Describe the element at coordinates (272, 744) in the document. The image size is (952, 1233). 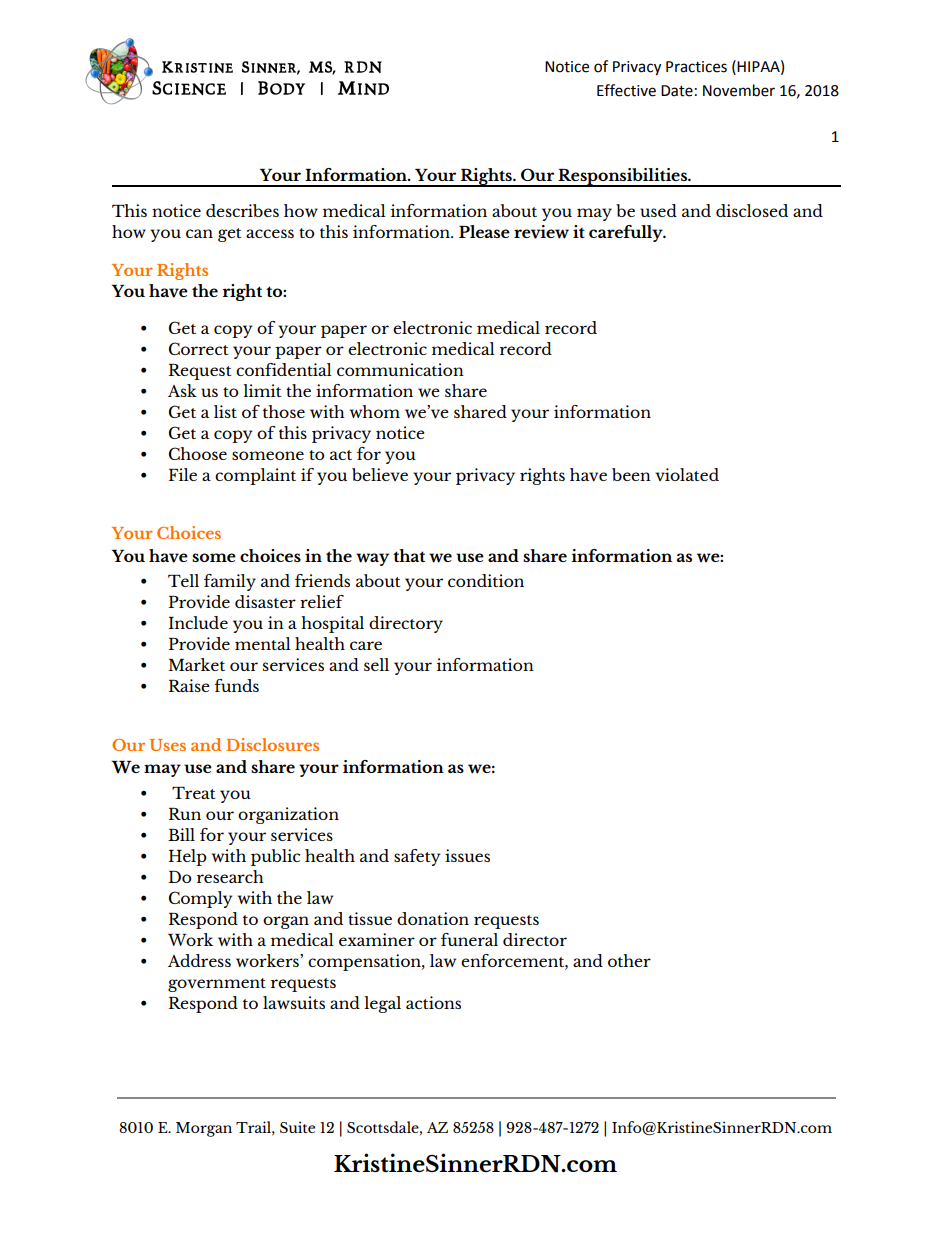
I see `Disclosures` at that location.
